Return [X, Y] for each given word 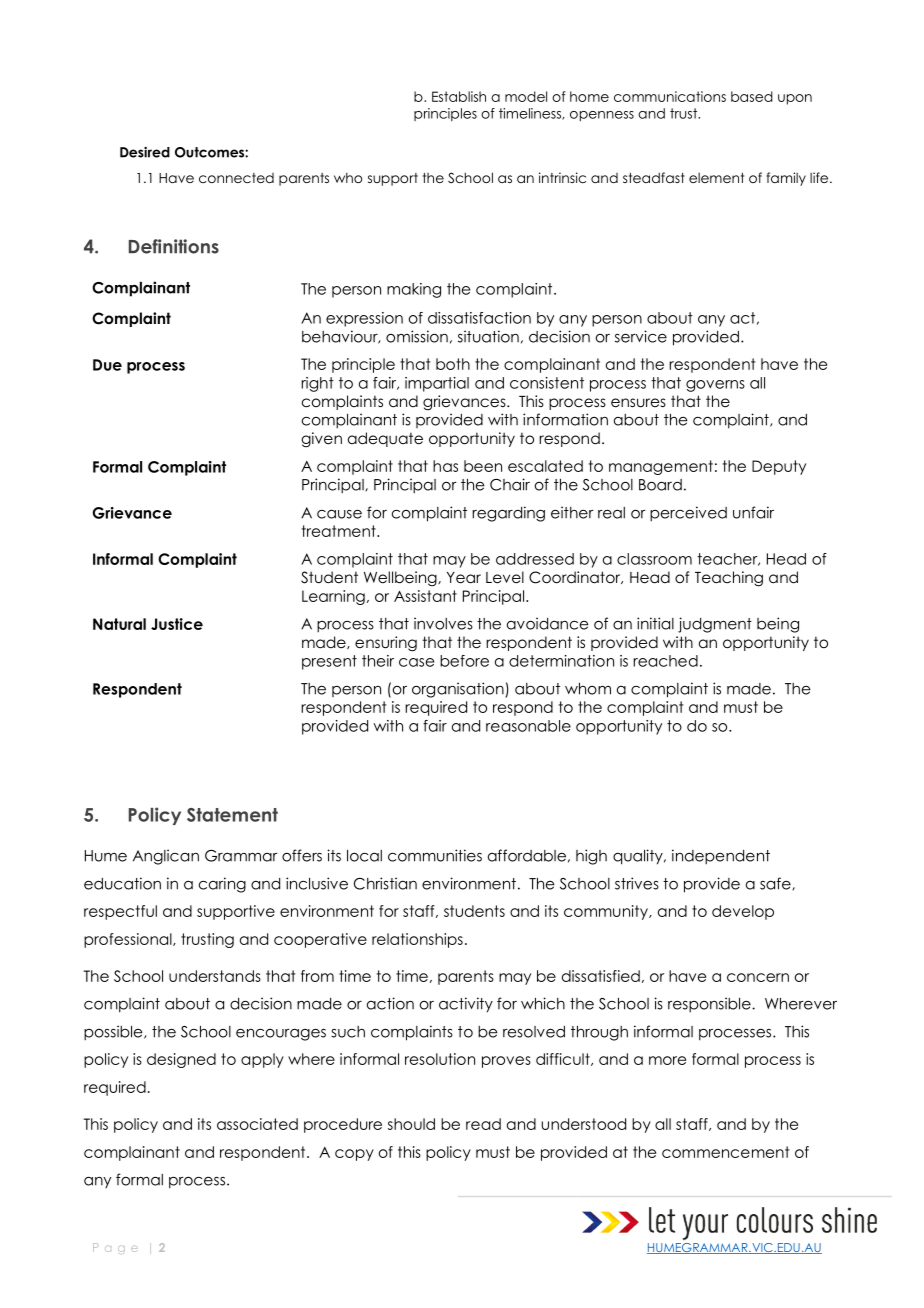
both [453, 364]
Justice [177, 624]
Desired [145, 152]
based [752, 96]
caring [222, 885]
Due [107, 365]
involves [443, 623]
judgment [715, 625]
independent [721, 857]
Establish [459, 96]
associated [257, 1124]
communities [435, 855]
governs [715, 386]
